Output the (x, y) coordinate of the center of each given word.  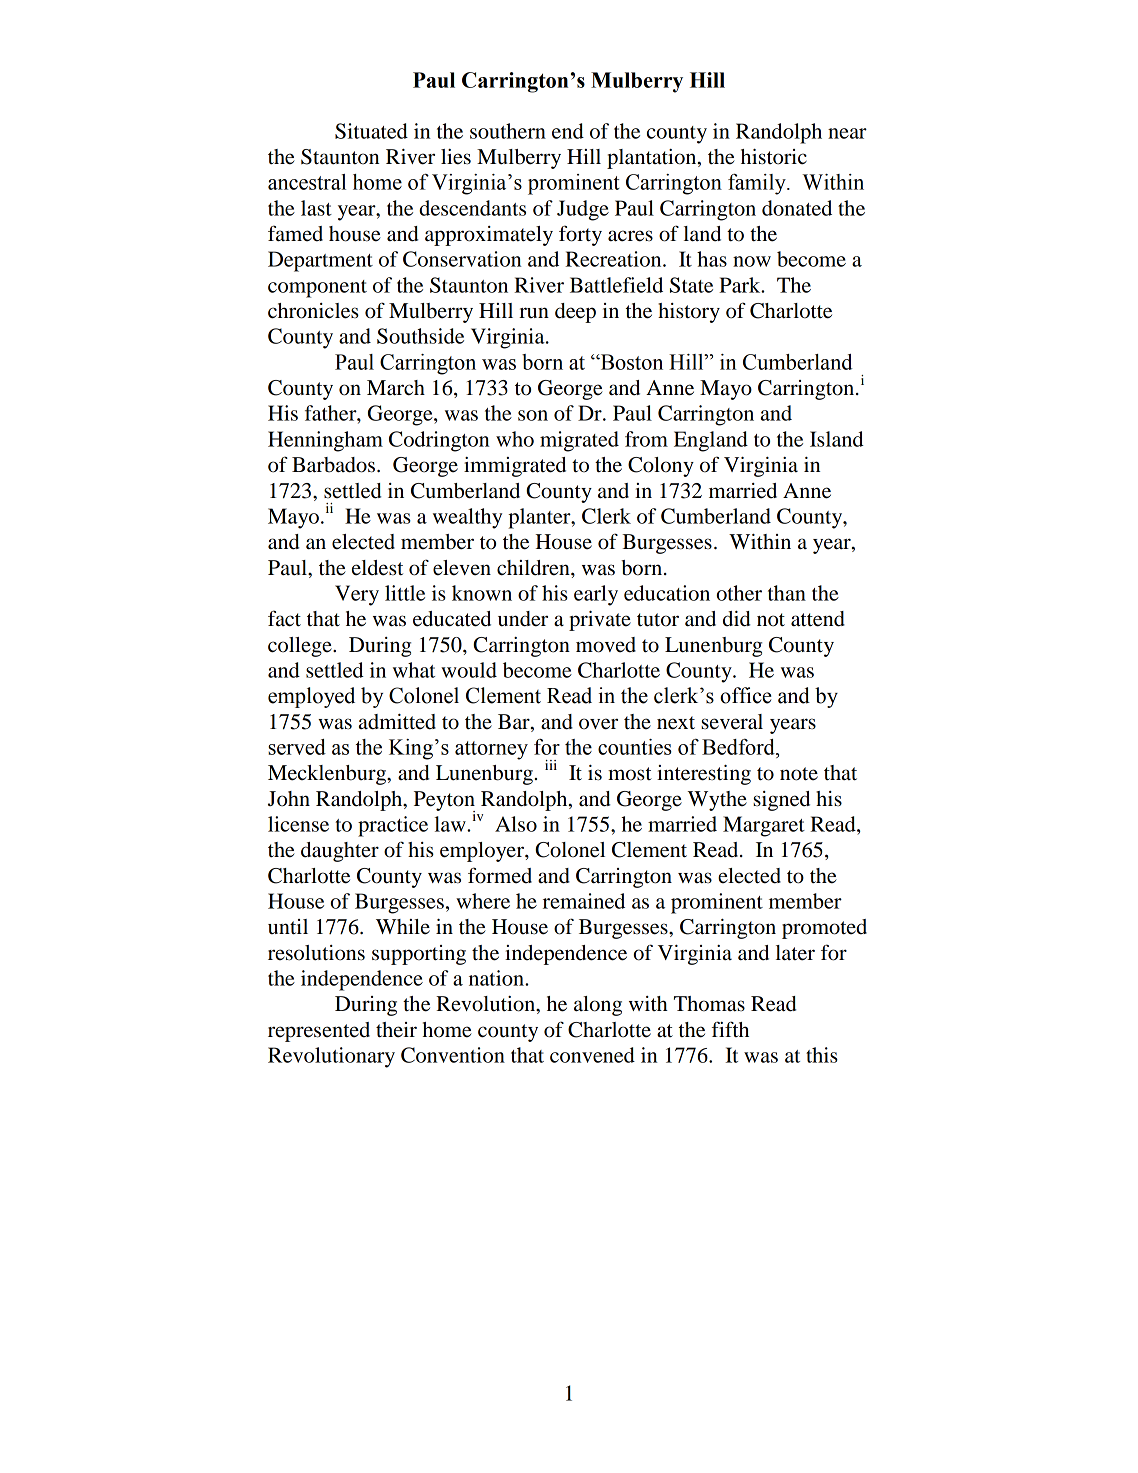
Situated (371, 131)
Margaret (764, 826)
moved (606, 645)
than (787, 593)
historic (774, 156)
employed (311, 697)
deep (575, 313)
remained (584, 901)
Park (741, 285)
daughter (340, 852)
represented (319, 1032)
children (534, 568)
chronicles (313, 311)
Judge (583, 210)
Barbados (335, 465)
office (746, 695)
